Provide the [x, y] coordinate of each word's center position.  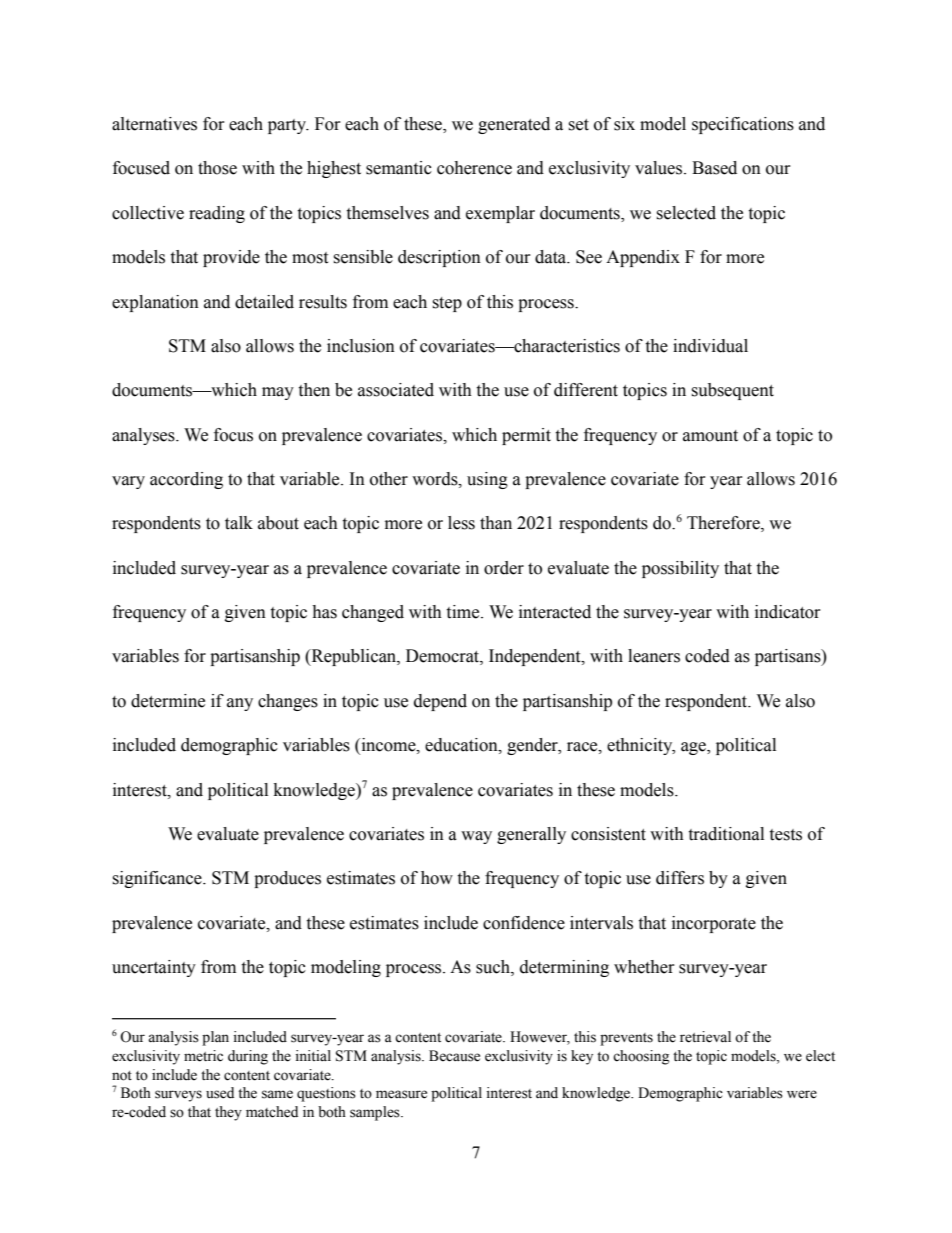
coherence [474, 168]
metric [203, 1056]
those [217, 168]
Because [454, 1056]
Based [714, 168]
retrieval [705, 1037]
